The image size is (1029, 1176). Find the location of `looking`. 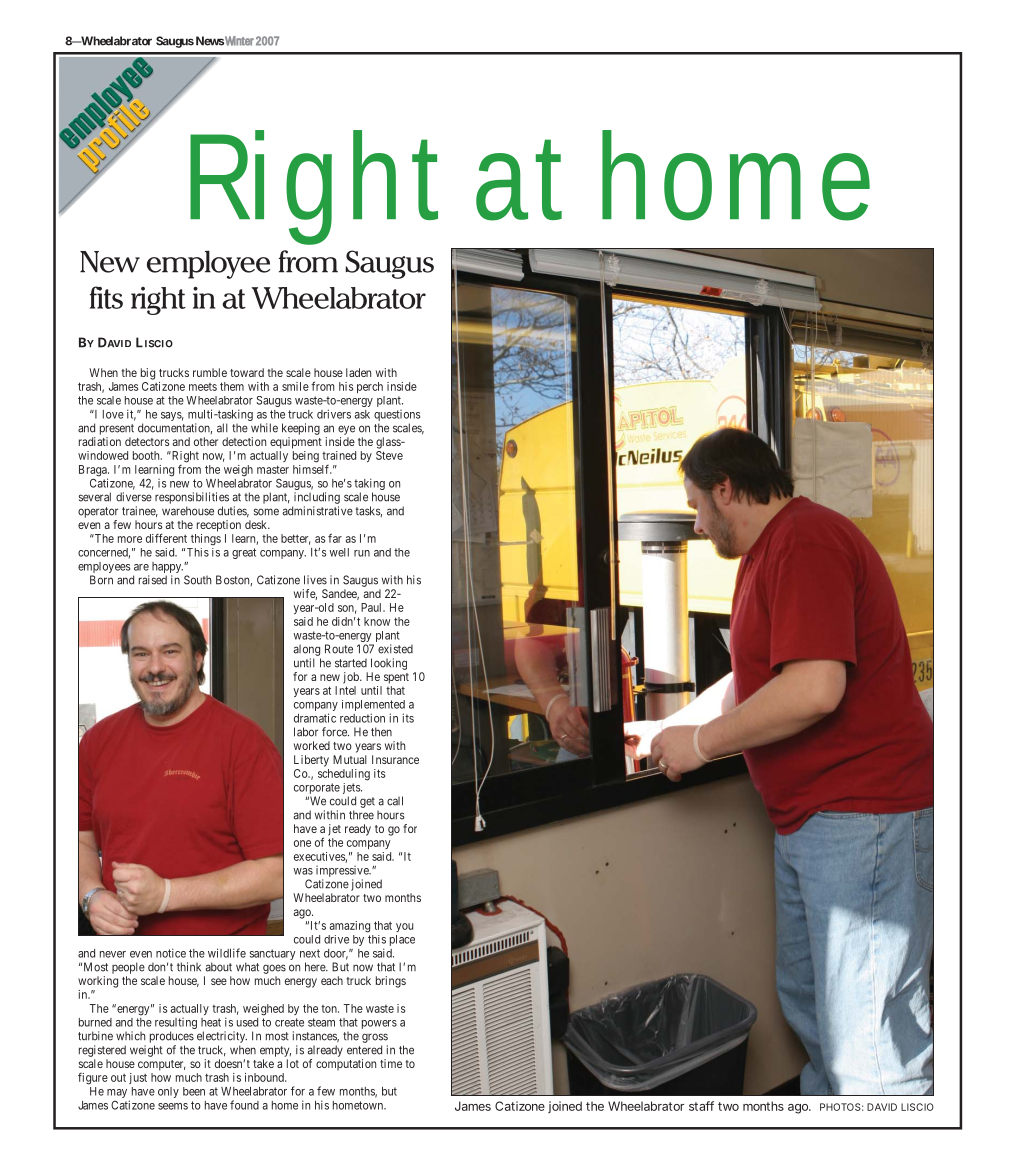

looking is located at coordinates (389, 664).
